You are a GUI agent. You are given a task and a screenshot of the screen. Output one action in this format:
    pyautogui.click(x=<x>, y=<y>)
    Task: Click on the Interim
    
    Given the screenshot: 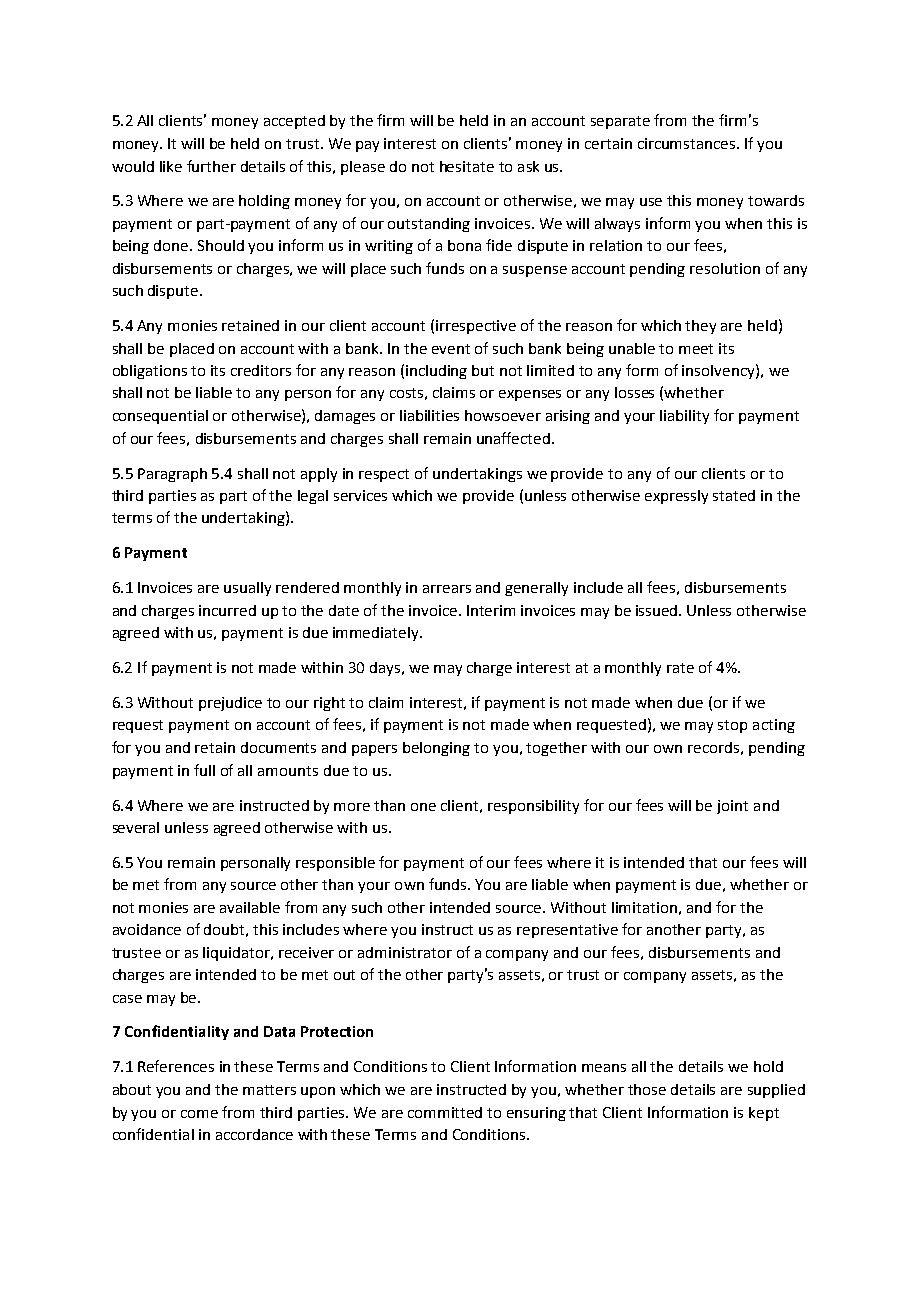 What is the action you would take?
    pyautogui.click(x=491, y=610)
